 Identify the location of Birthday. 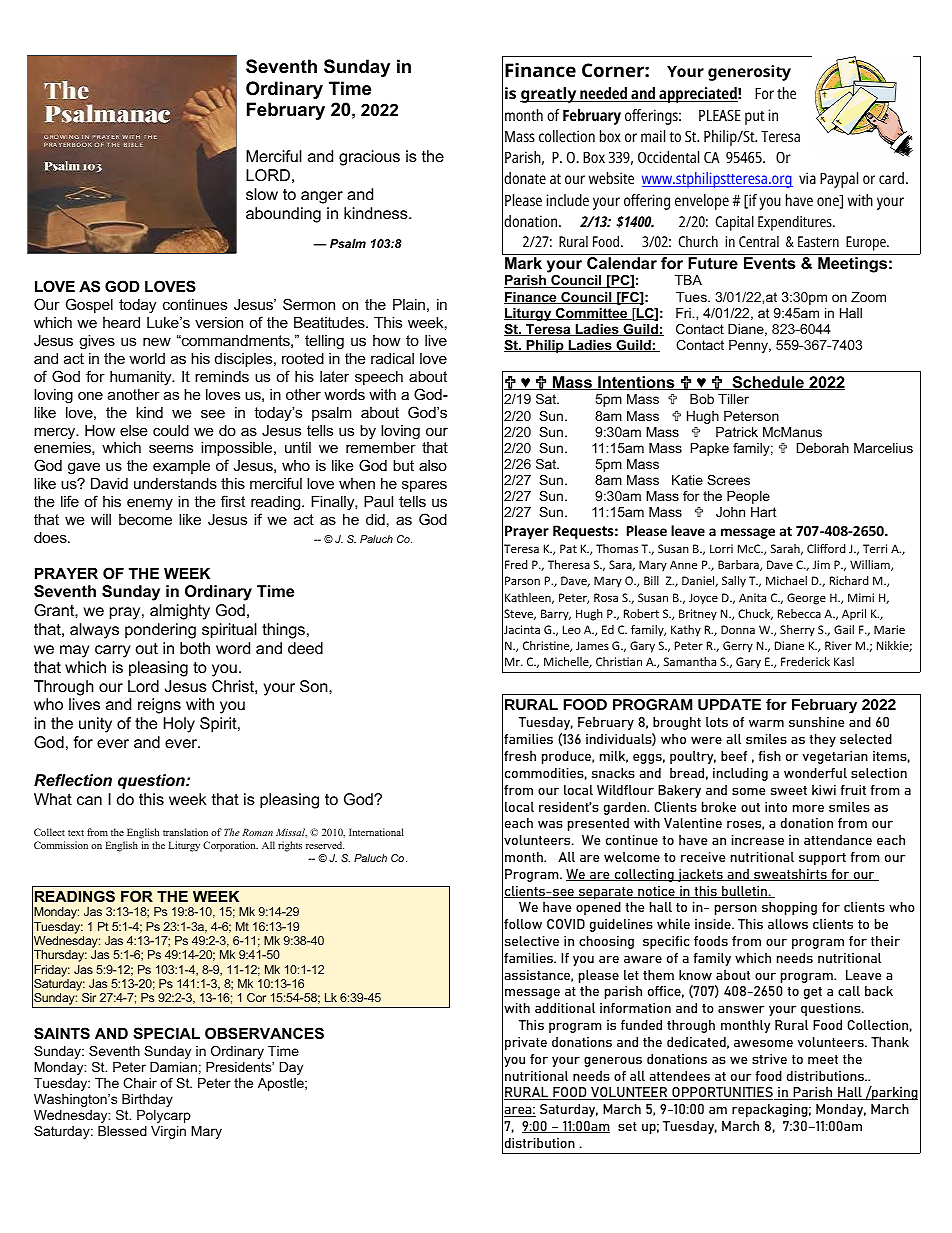
(147, 1100).
